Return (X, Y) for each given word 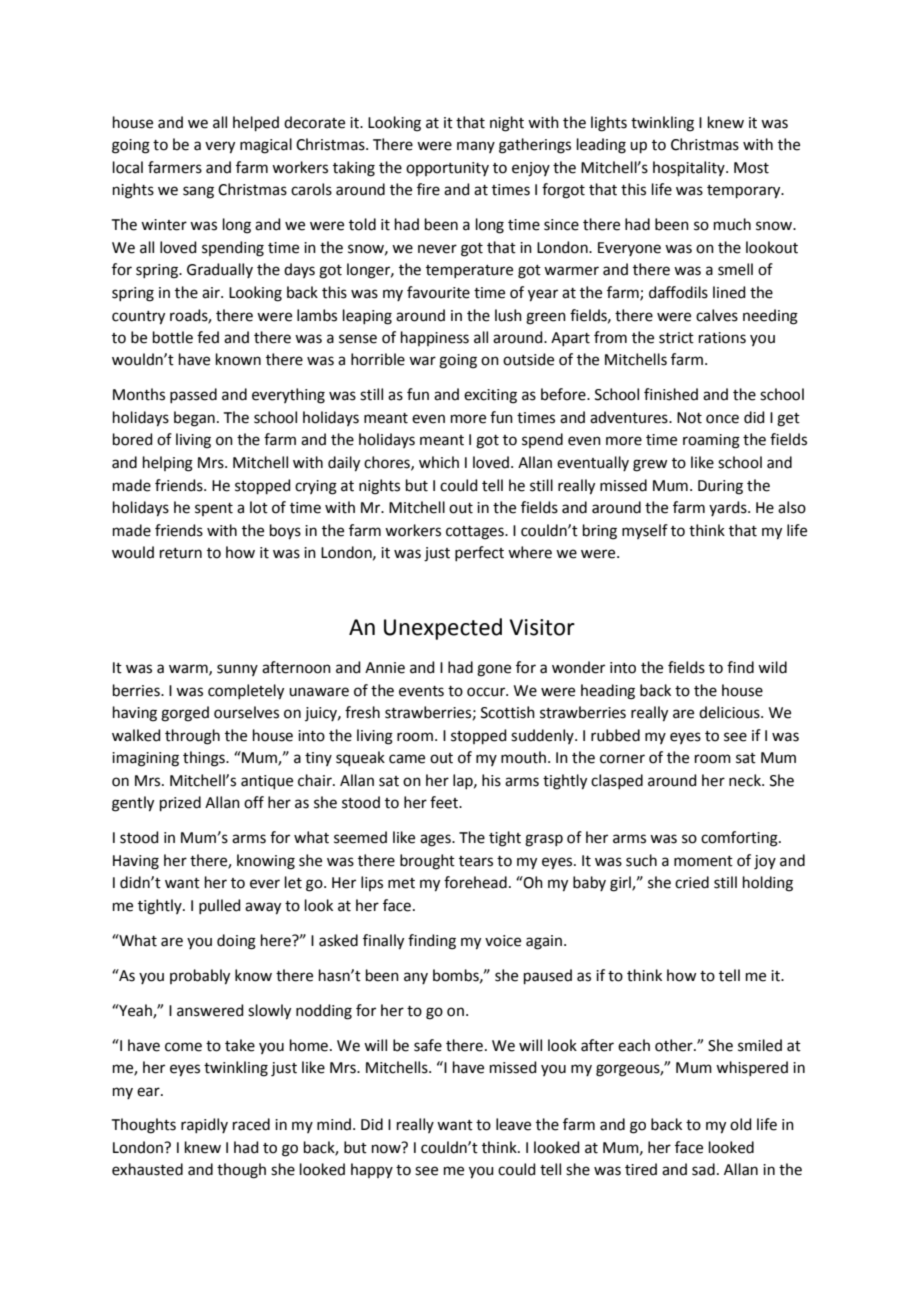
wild (772, 667)
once (722, 419)
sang (198, 192)
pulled (220, 906)
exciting (490, 396)
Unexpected (443, 629)
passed (193, 395)
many (476, 147)
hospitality (690, 168)
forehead (475, 882)
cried (692, 882)
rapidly (204, 1125)
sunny (237, 670)
